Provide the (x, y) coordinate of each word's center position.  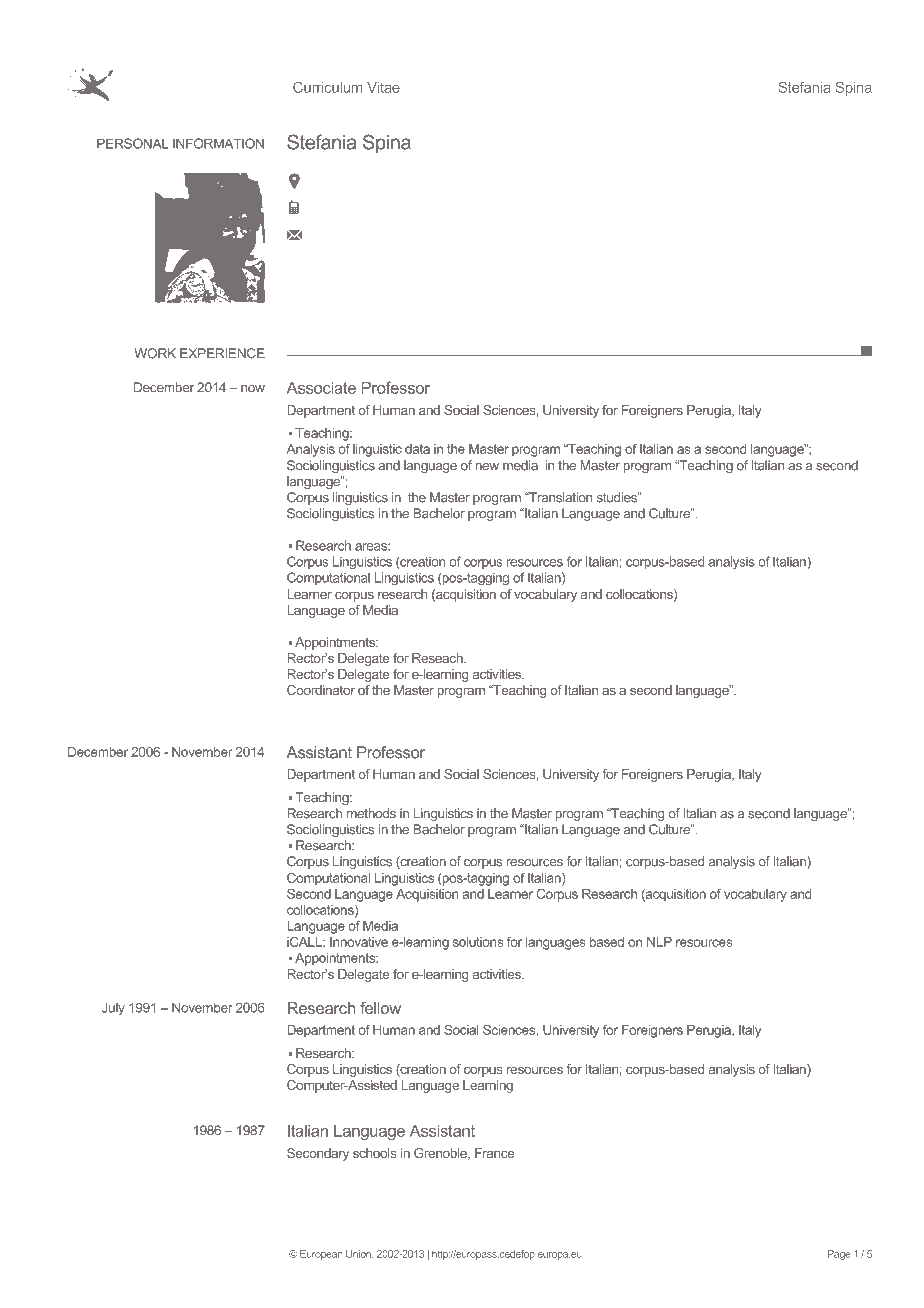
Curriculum (327, 87)
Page (839, 1255)
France (494, 1153)
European (321, 1255)
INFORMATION (218, 143)
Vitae (383, 87)
